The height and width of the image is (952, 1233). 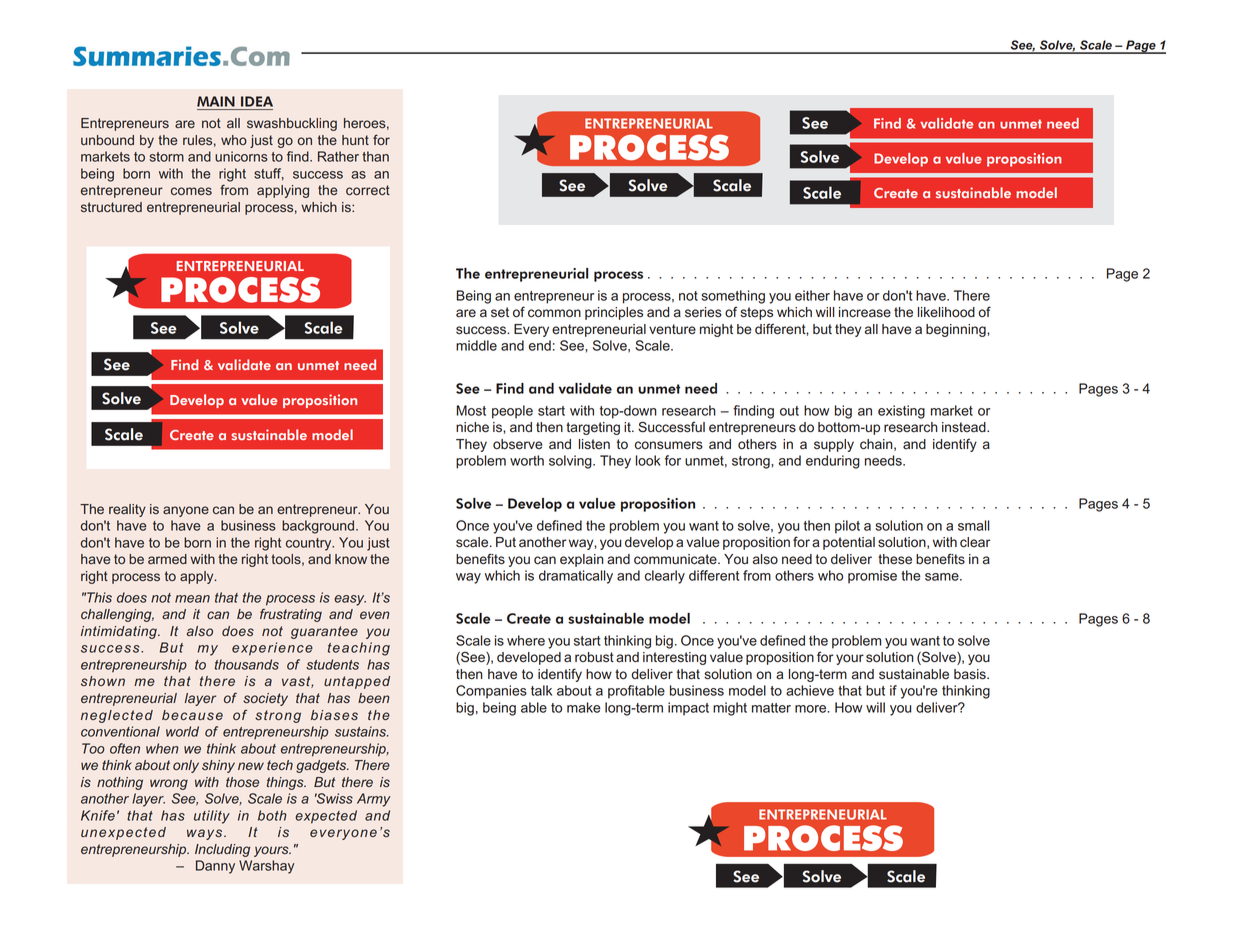 What do you see at coordinates (375, 156) in the image?
I see `than` at bounding box center [375, 156].
